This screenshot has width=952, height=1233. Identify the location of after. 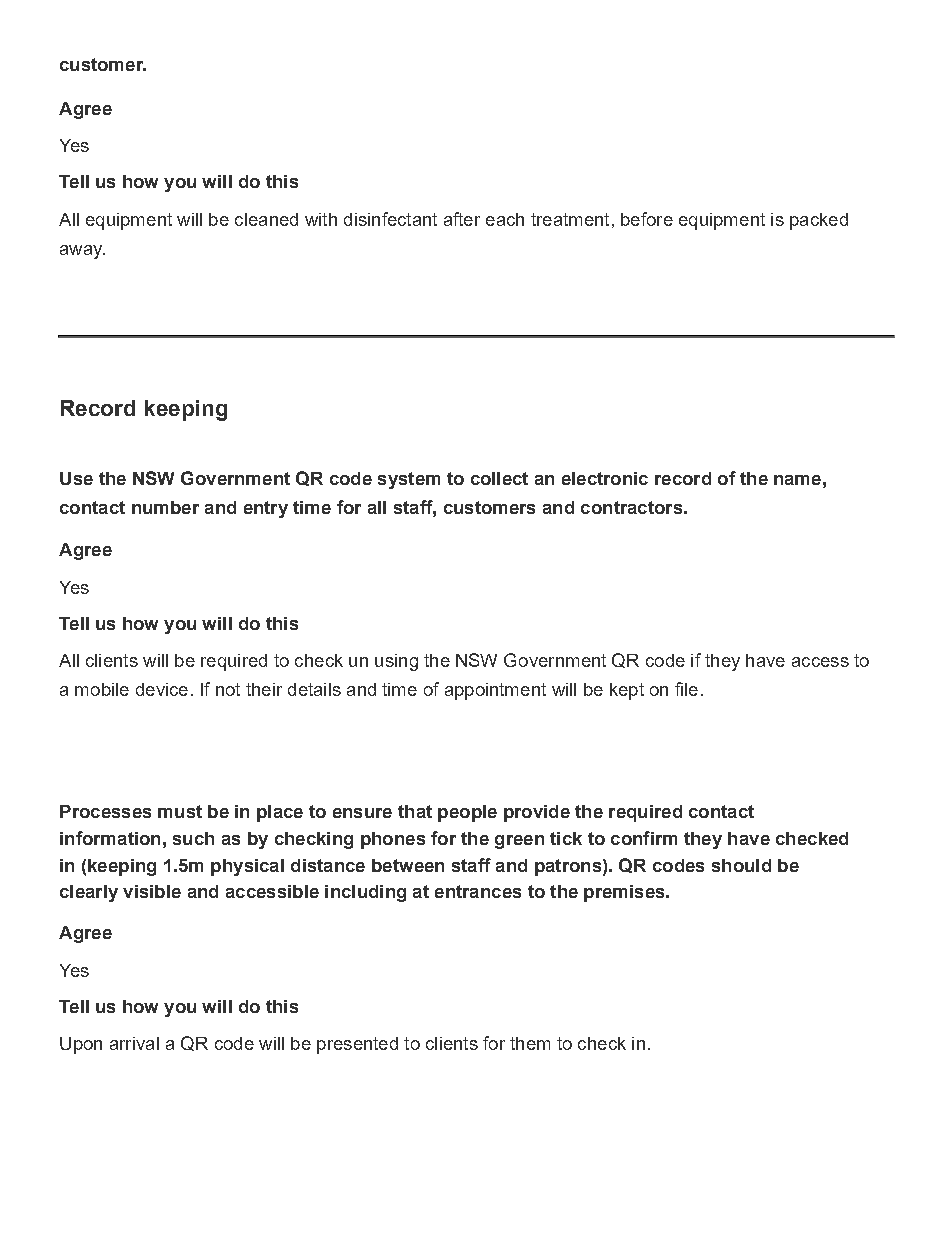
(462, 219).
